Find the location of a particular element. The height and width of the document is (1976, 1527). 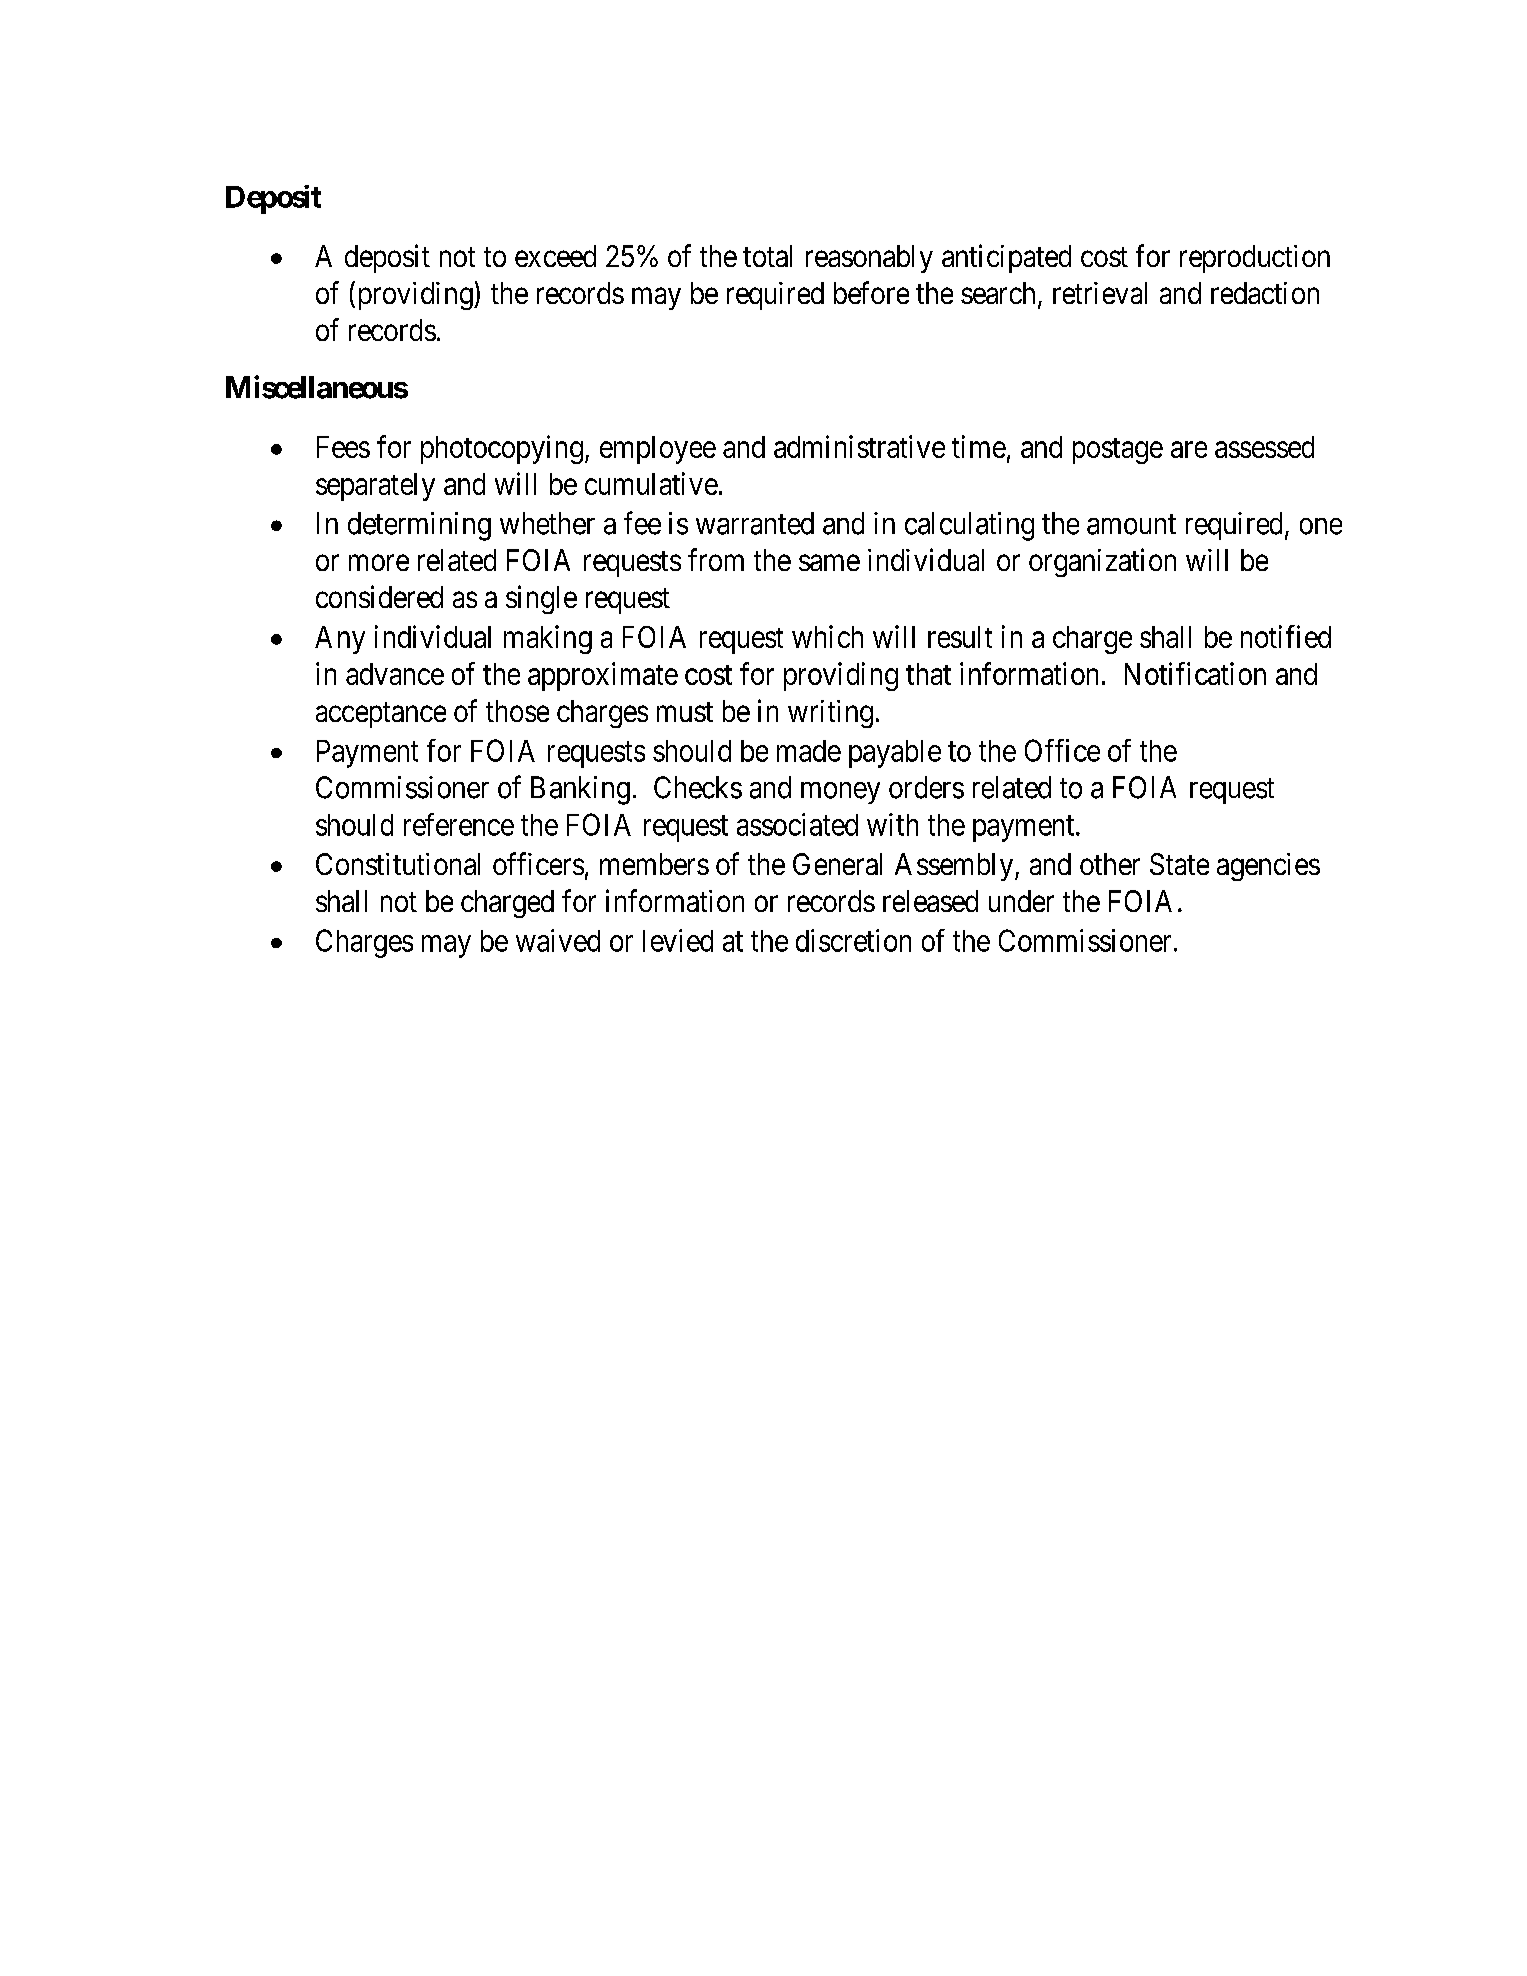

exceed is located at coordinates (555, 256).
